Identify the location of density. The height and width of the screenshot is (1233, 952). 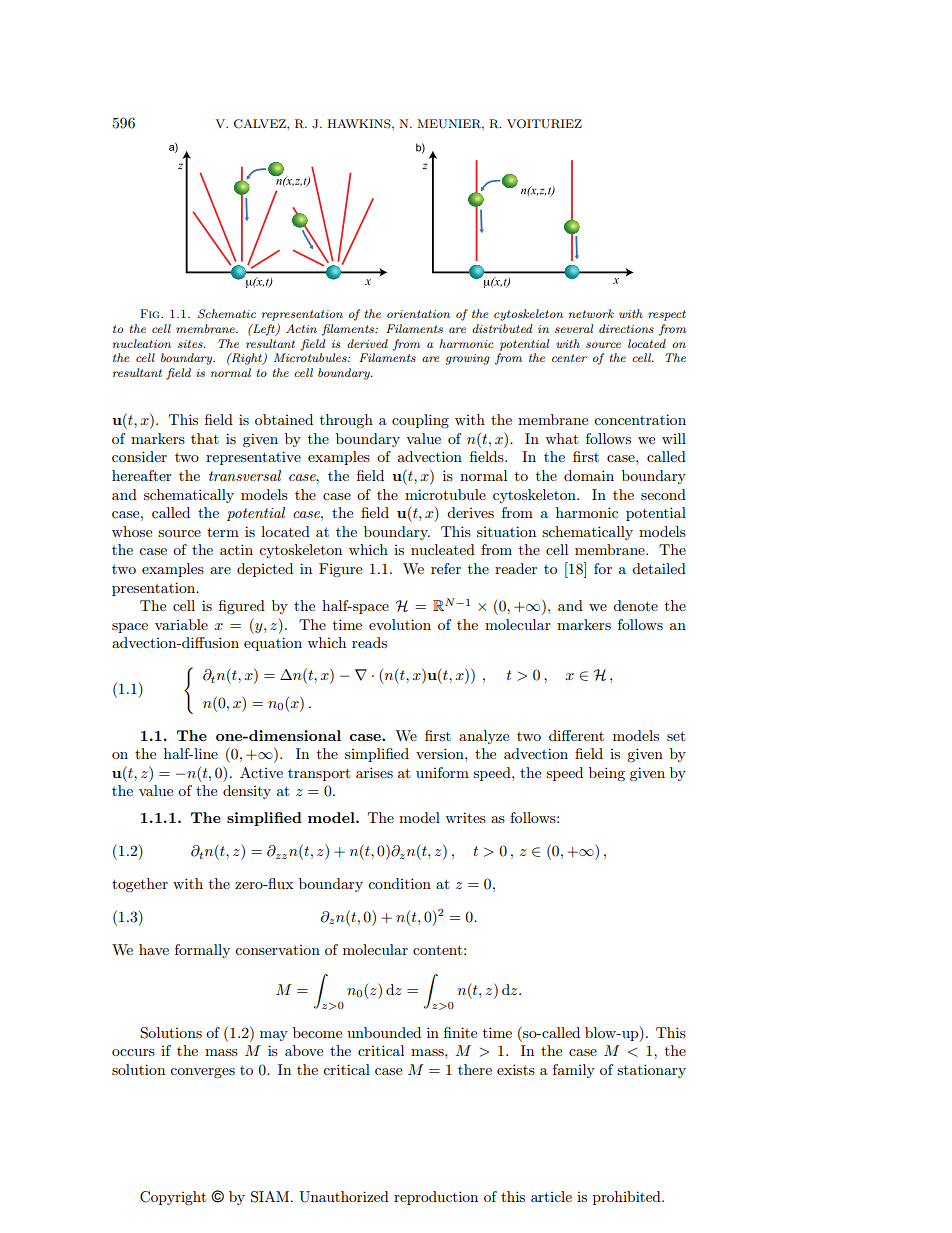
(247, 792).
